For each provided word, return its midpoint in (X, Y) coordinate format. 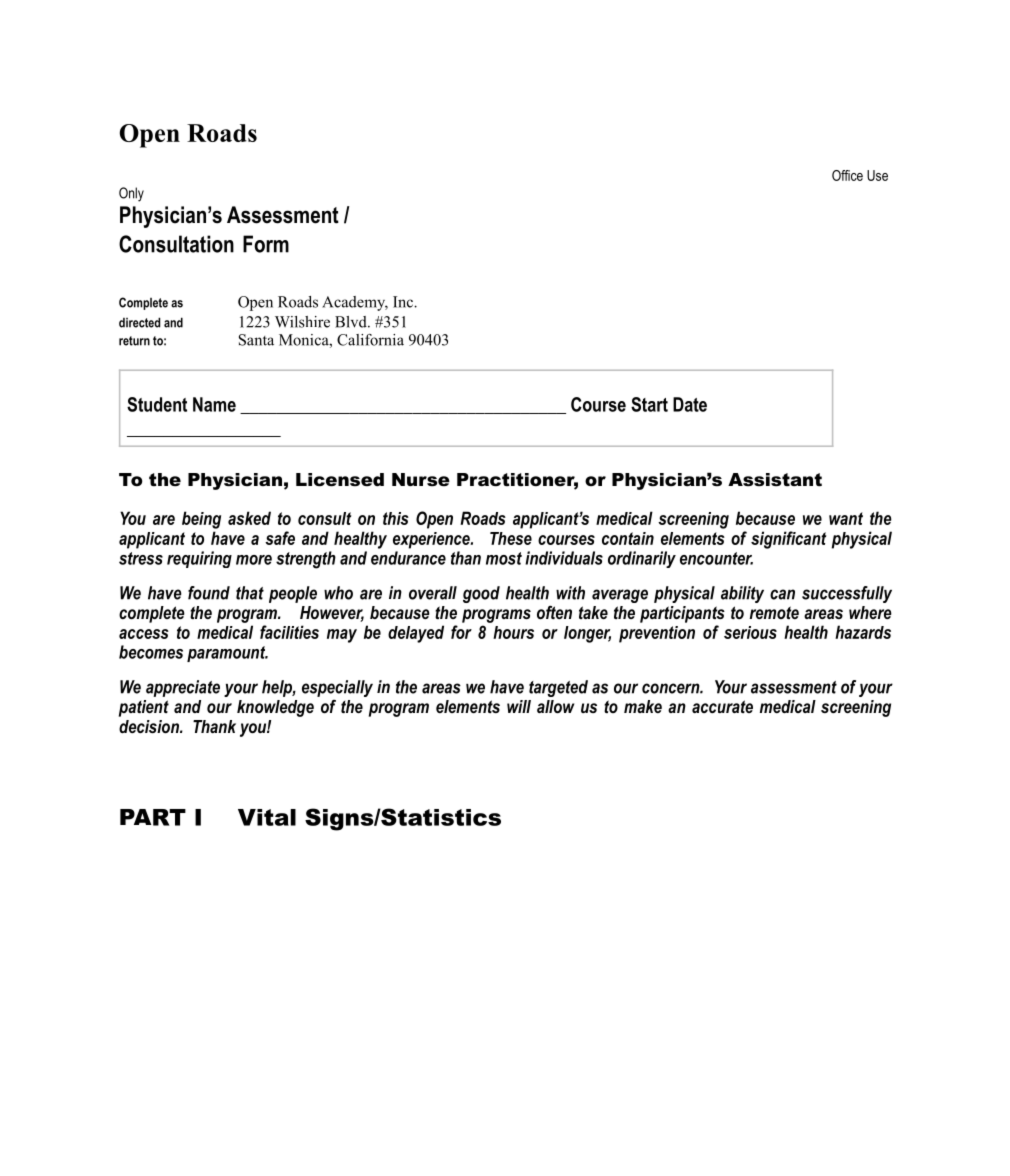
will (519, 706)
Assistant (775, 480)
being (201, 520)
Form (266, 244)
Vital (267, 817)
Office (847, 175)
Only (131, 194)
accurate (722, 706)
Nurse (421, 480)
